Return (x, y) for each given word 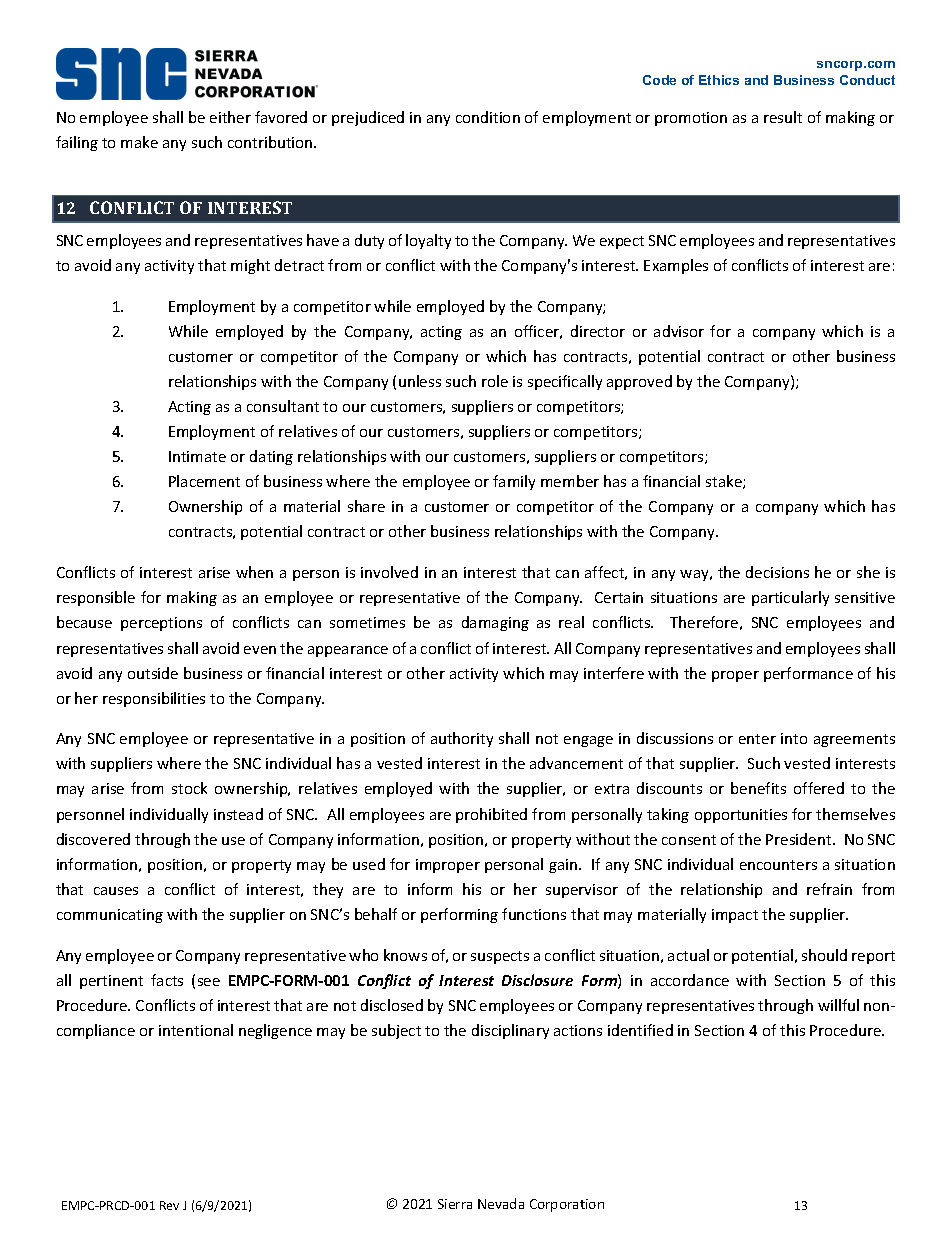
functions (534, 914)
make (139, 142)
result (783, 117)
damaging (495, 623)
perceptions (161, 624)
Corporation (567, 1205)
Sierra (455, 1204)
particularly (790, 598)
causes (116, 891)
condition (488, 117)
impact (735, 916)
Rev (169, 1205)
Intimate (197, 456)
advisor (679, 331)
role (495, 381)
